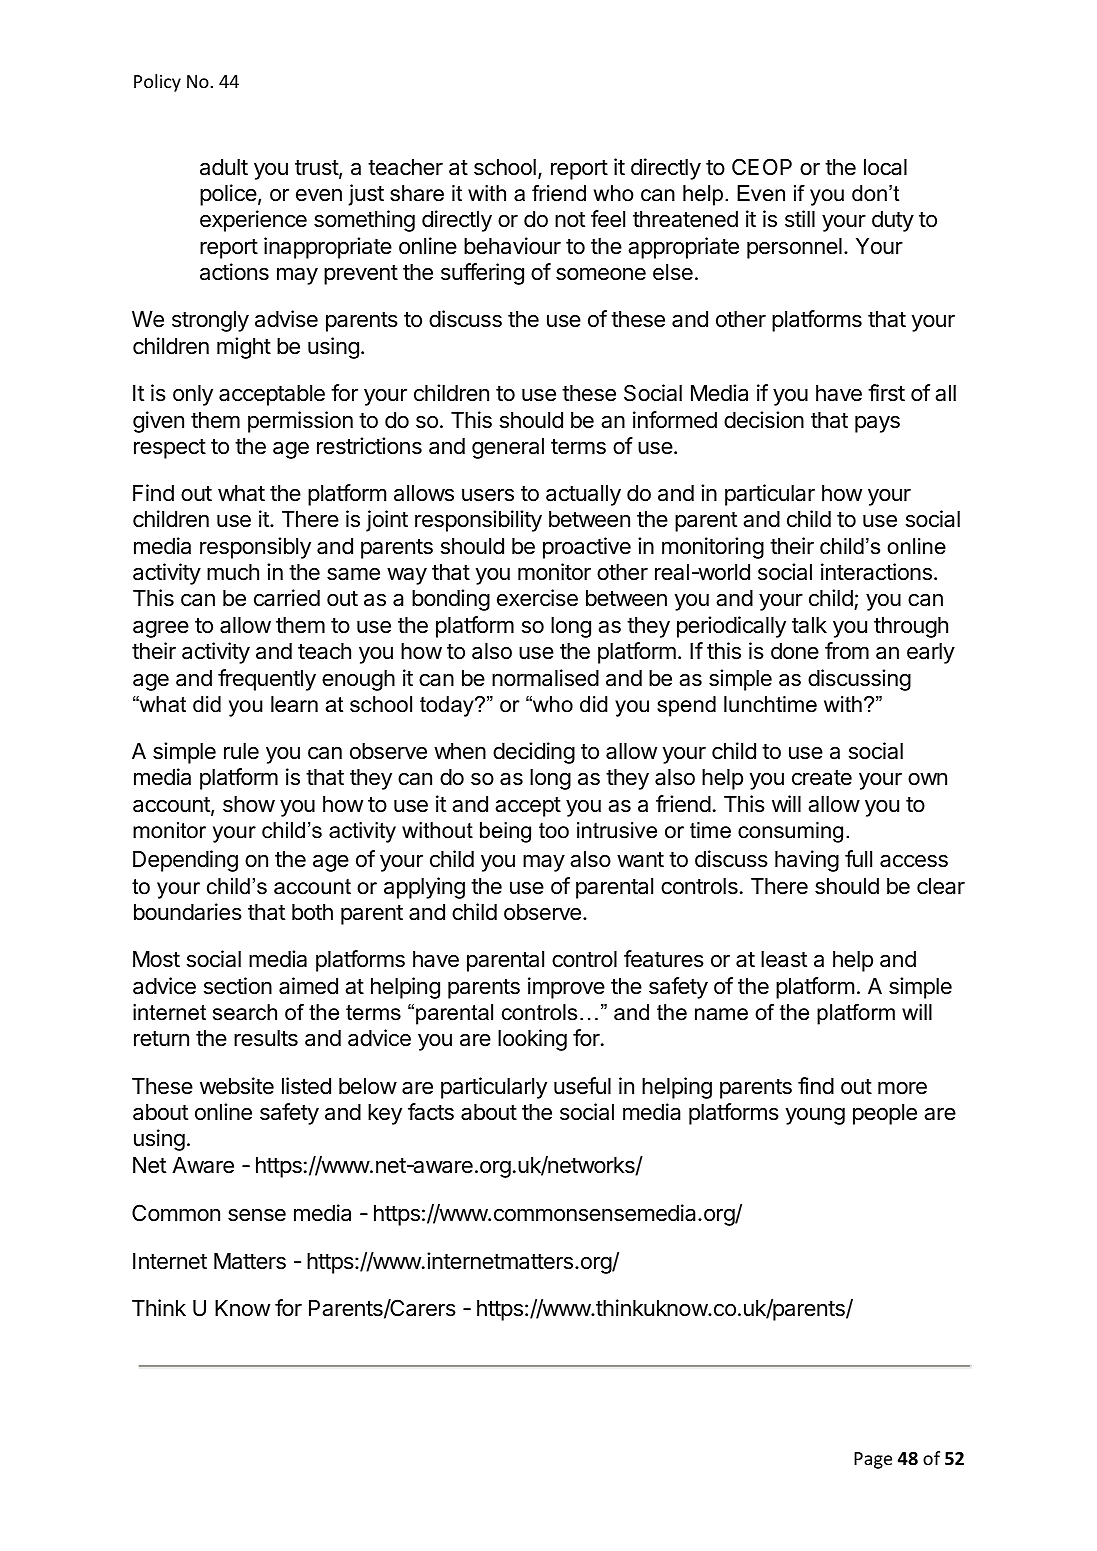 The height and width of the page is (1551, 1097). What do you see at coordinates (822, 778) in the page?
I see `create` at bounding box center [822, 778].
